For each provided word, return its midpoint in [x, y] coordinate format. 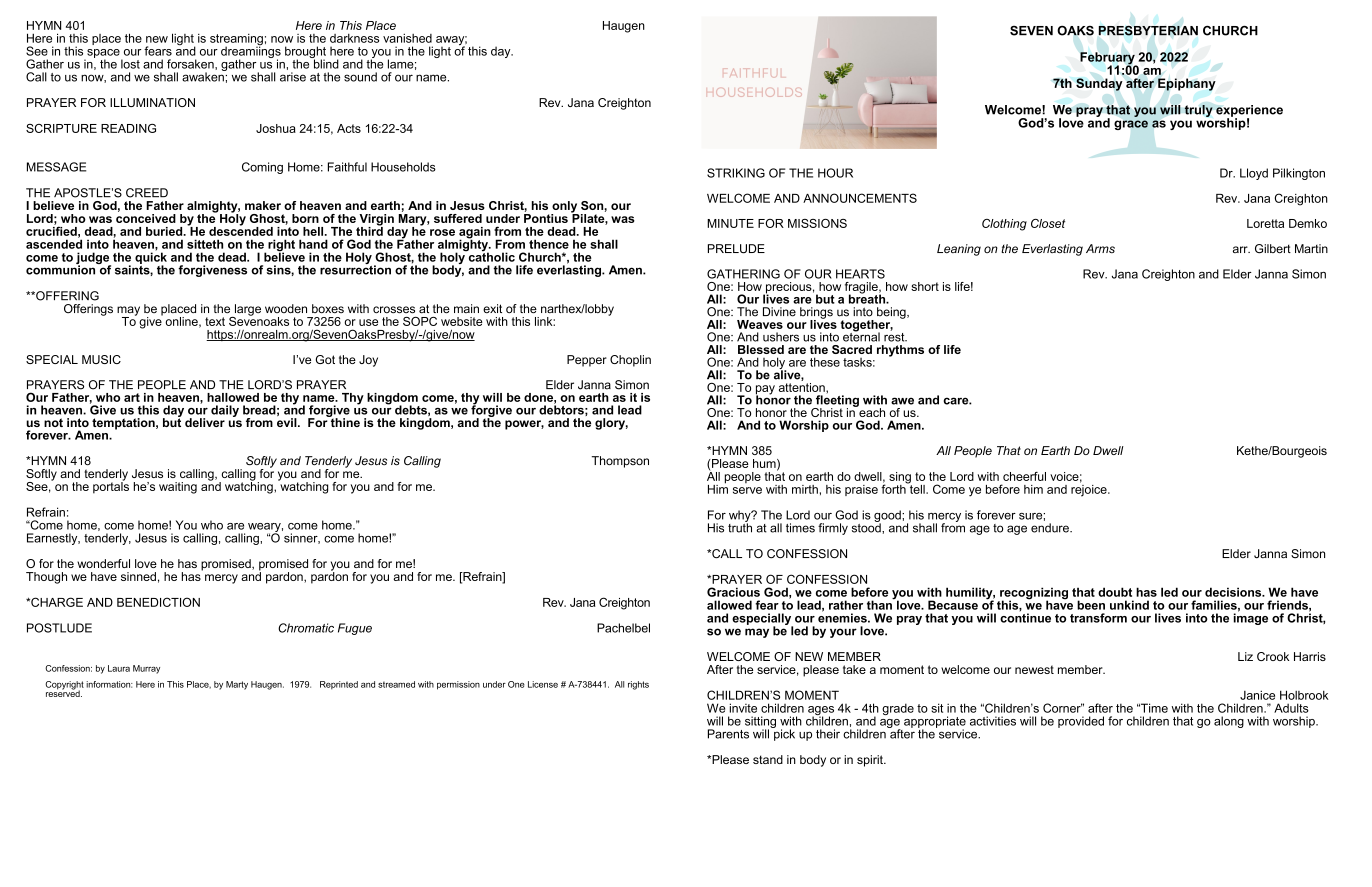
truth [740, 527]
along [1229, 722]
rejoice [1090, 489]
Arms [1100, 248]
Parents [728, 734]
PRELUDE [736, 249]
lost [130, 64]
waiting [178, 488]
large [246, 311]
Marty [237, 685]
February [1108, 59]
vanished [407, 38]
